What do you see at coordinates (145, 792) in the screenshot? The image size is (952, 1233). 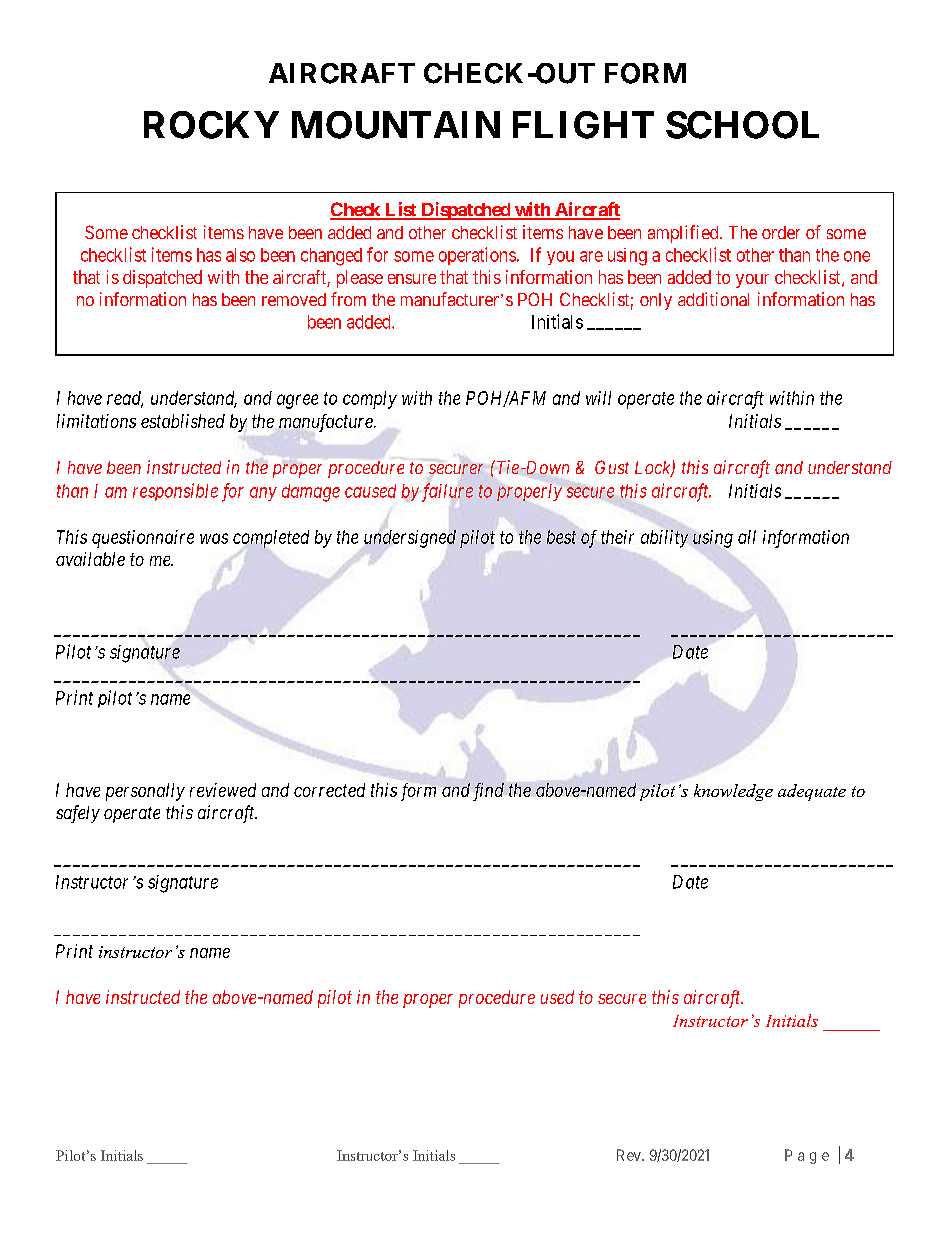 I see `personally` at bounding box center [145, 792].
